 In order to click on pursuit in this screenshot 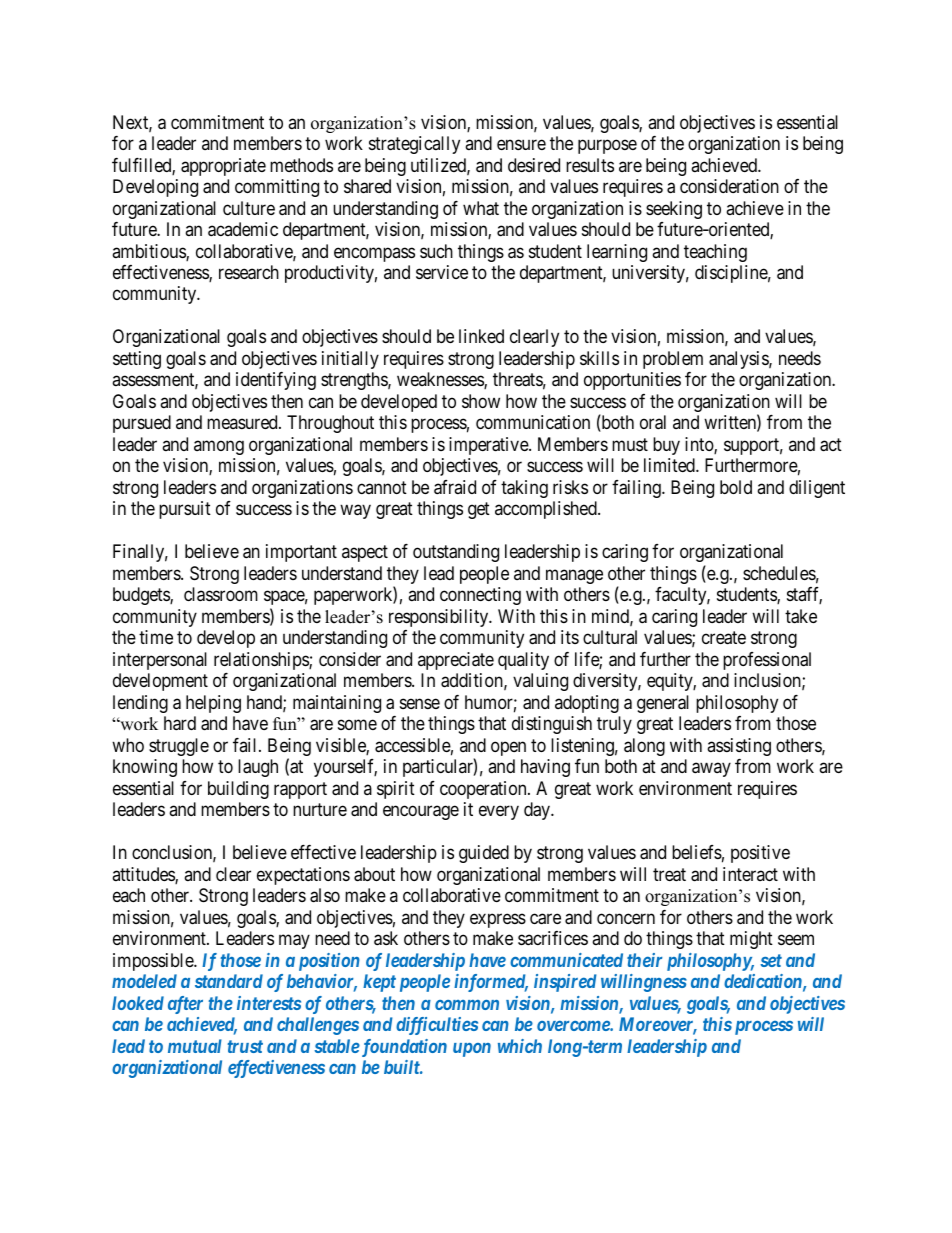, I will do `click(185, 510)`.
